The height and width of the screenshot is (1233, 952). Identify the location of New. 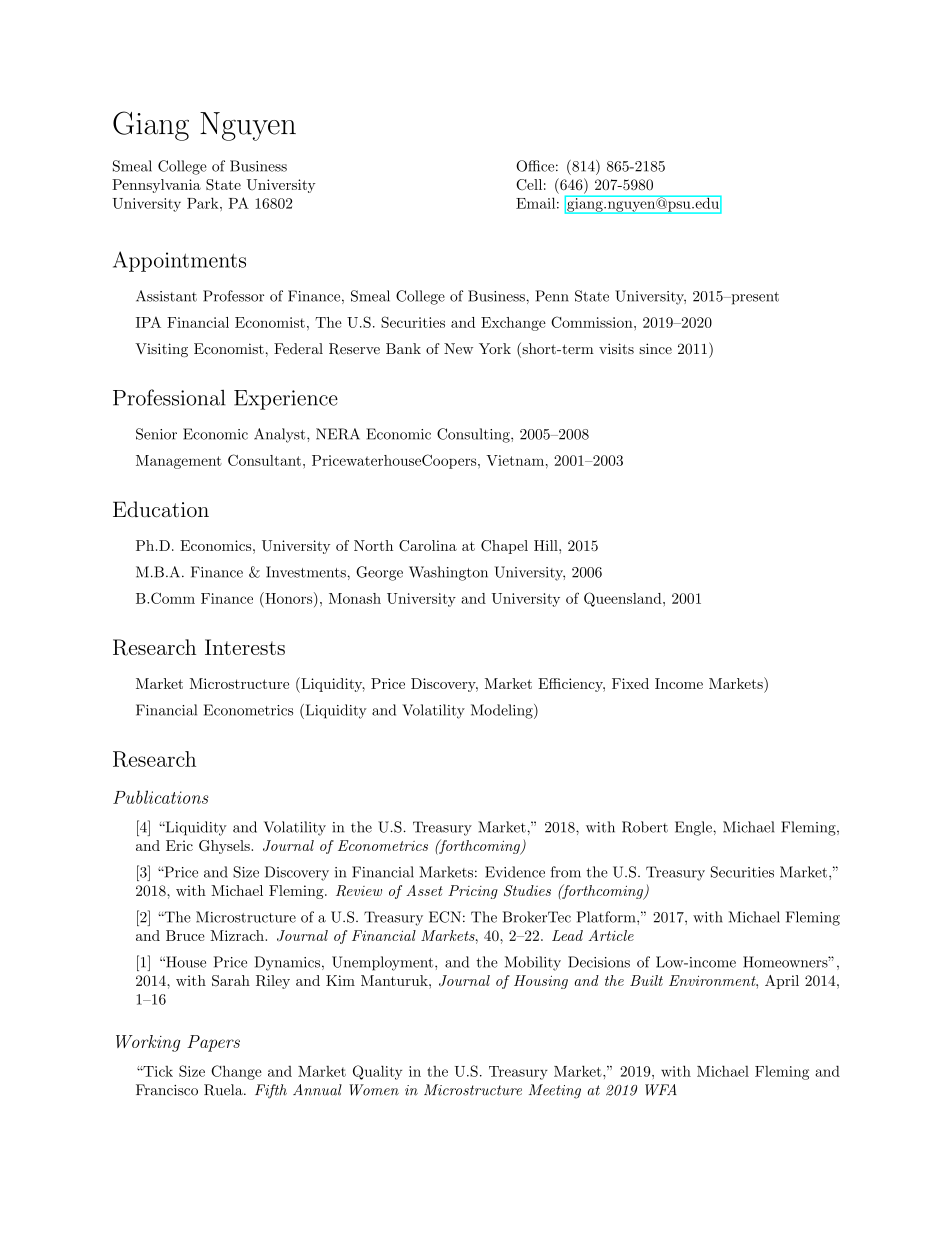
(458, 348).
